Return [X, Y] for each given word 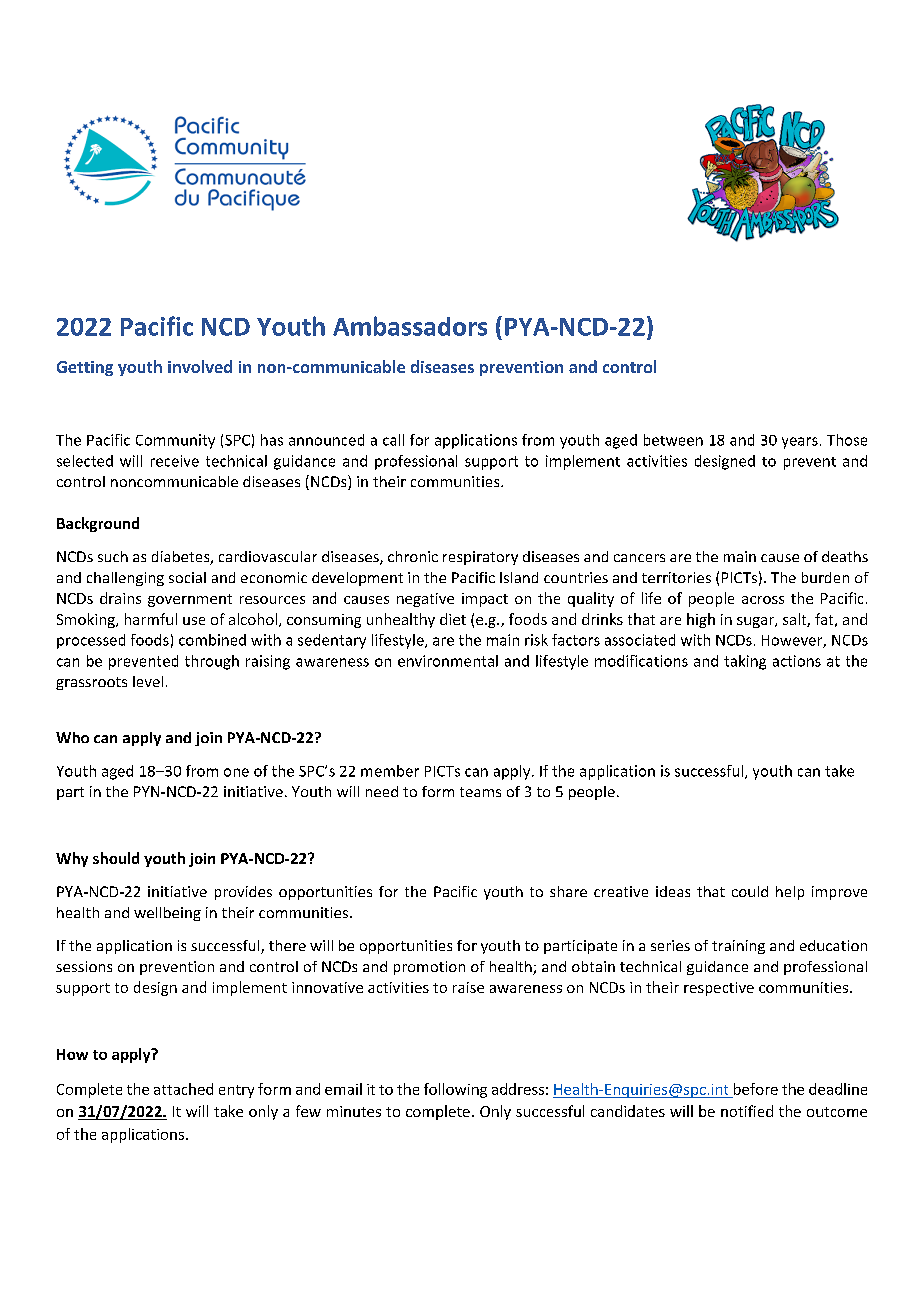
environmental [448, 661]
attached [183, 1089]
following [455, 1090]
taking [745, 662]
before [756, 1089]
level [148, 681]
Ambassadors [410, 326]
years [800, 443]
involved [200, 366]
